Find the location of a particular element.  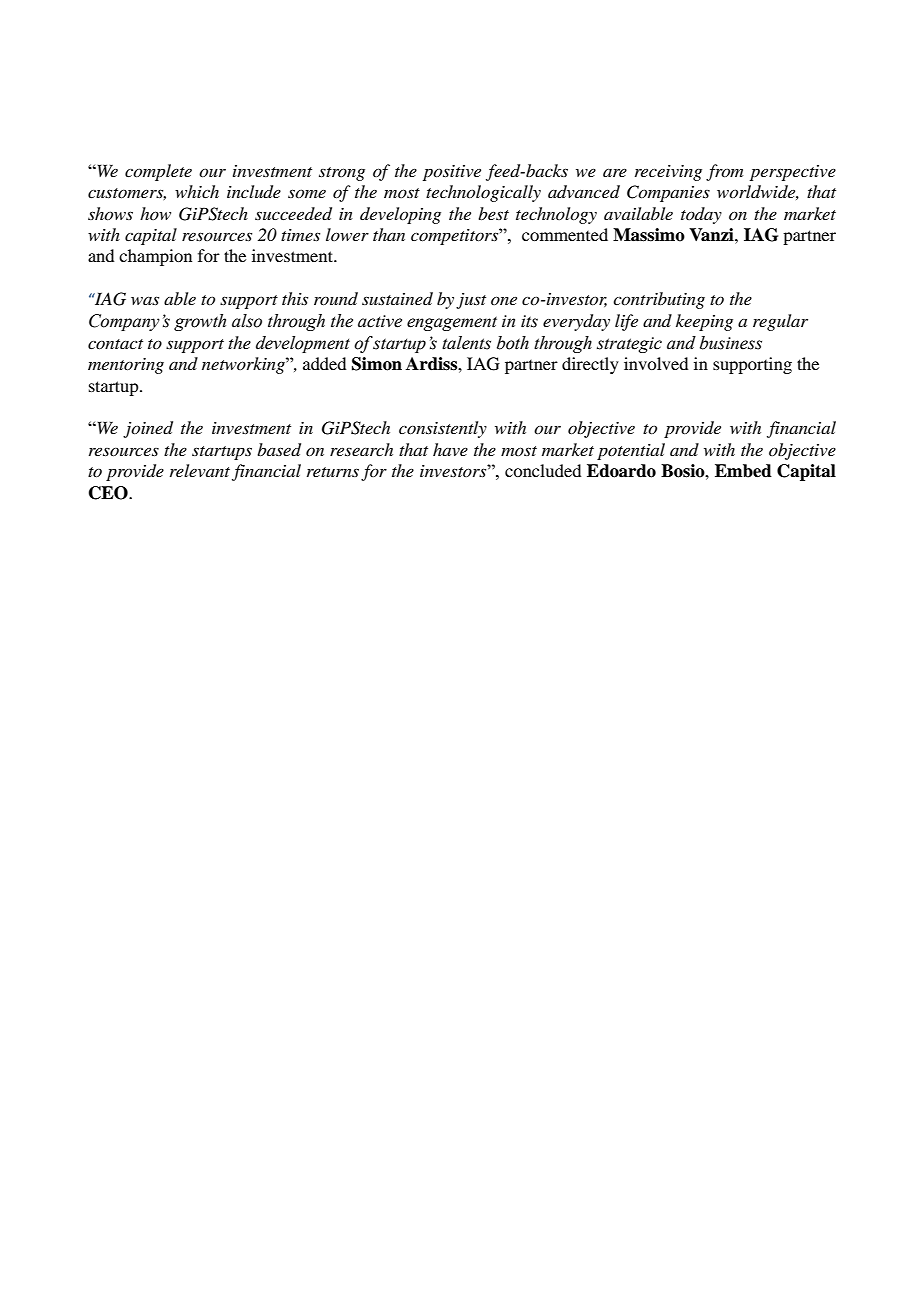

keeping is located at coordinates (704, 322).
